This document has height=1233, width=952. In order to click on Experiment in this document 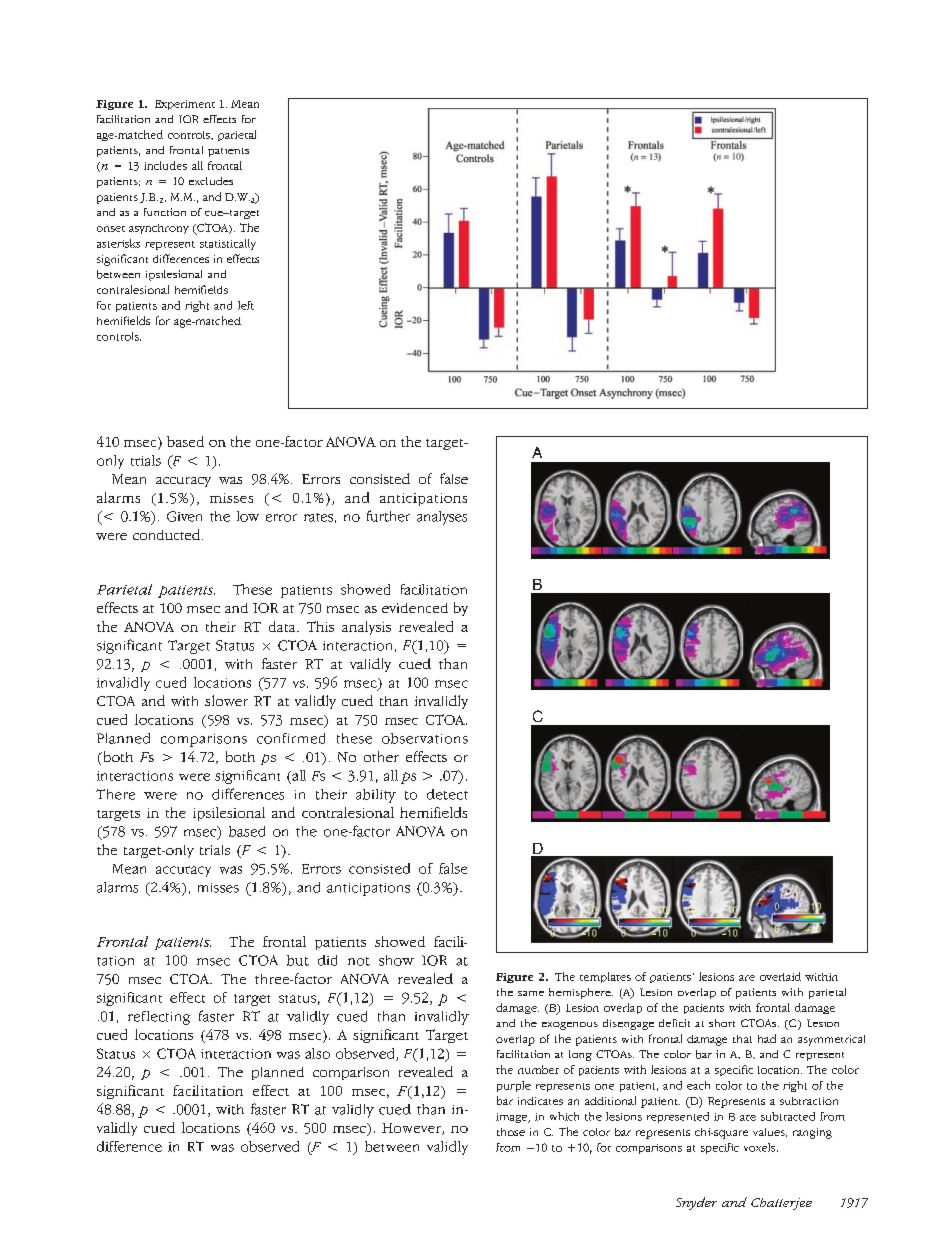, I will do `click(185, 105)`.
